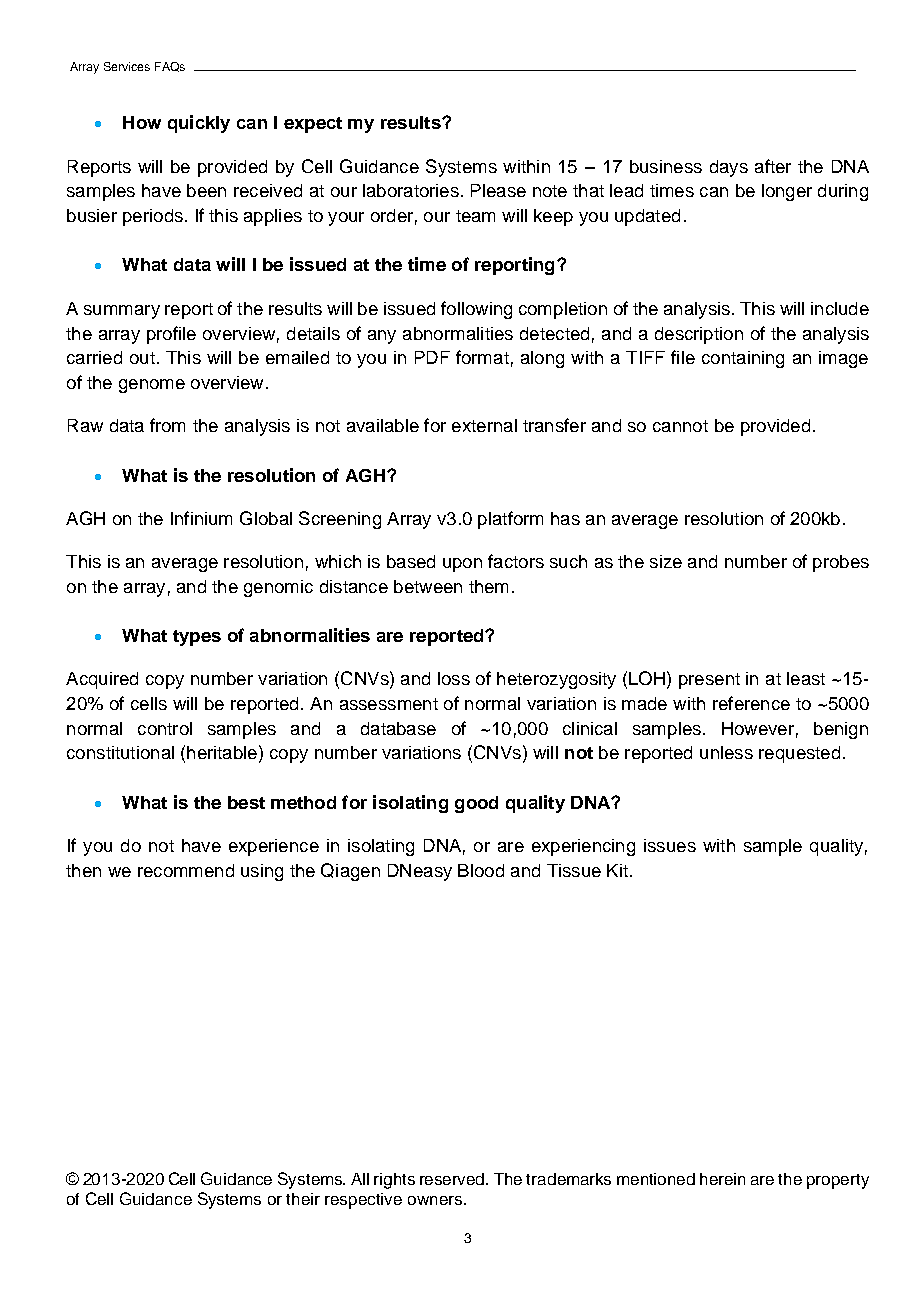  I want to click on issues, so click(670, 845).
